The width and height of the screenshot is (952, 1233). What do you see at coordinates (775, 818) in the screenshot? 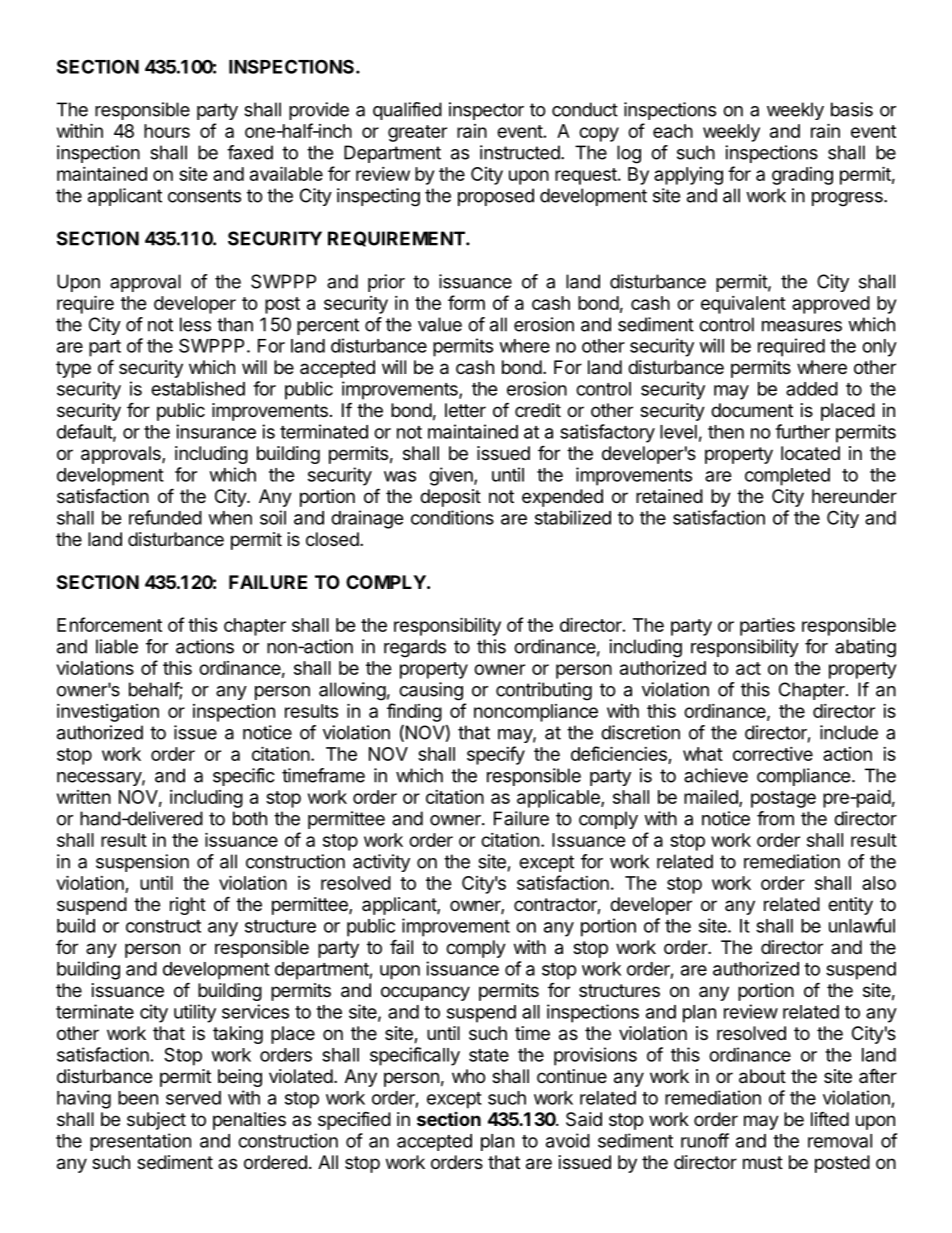
I see `from` at bounding box center [775, 818].
